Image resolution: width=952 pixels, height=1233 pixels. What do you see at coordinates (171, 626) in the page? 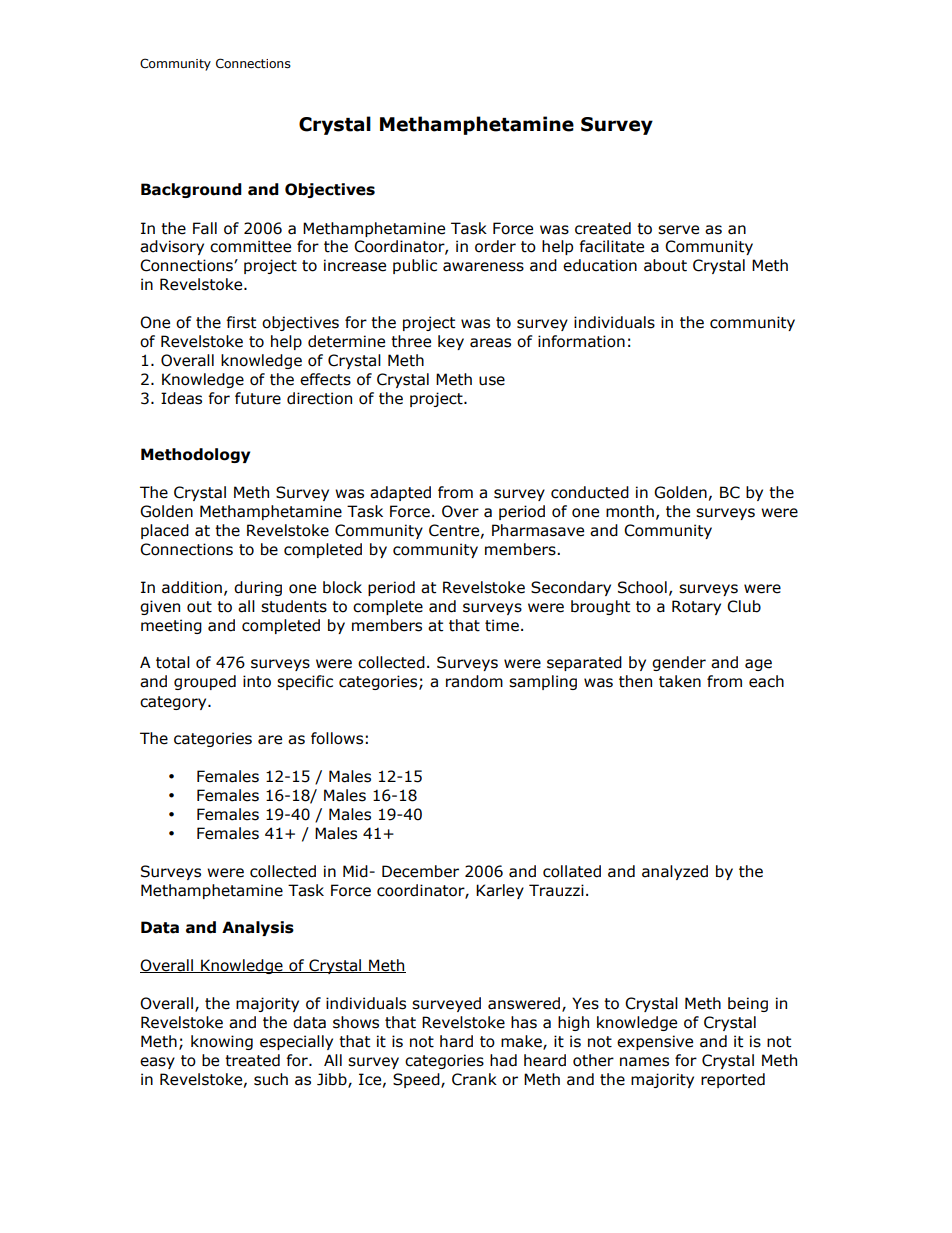
I see `meeting` at bounding box center [171, 626].
